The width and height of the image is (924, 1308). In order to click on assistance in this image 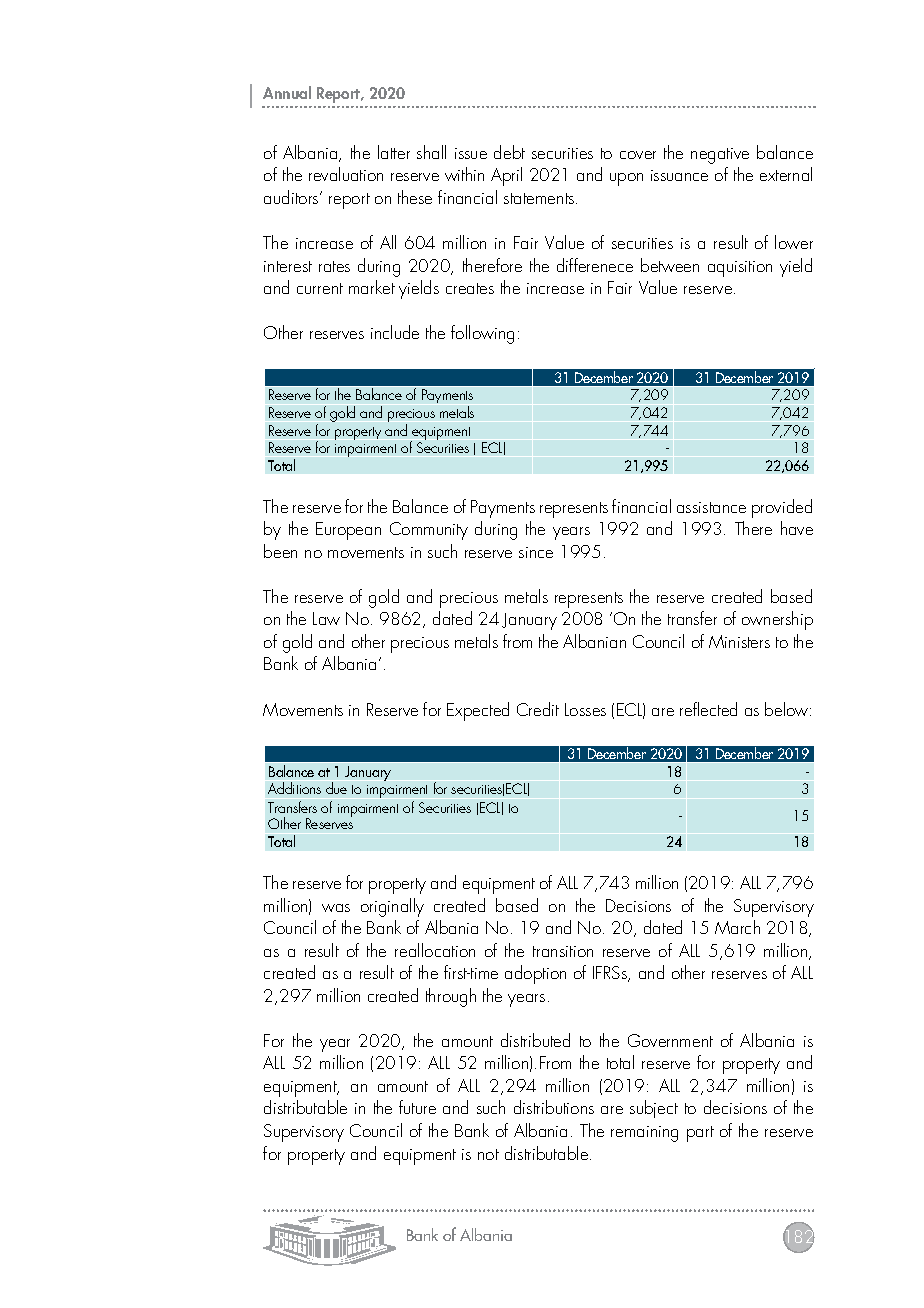, I will do `click(711, 507)`.
